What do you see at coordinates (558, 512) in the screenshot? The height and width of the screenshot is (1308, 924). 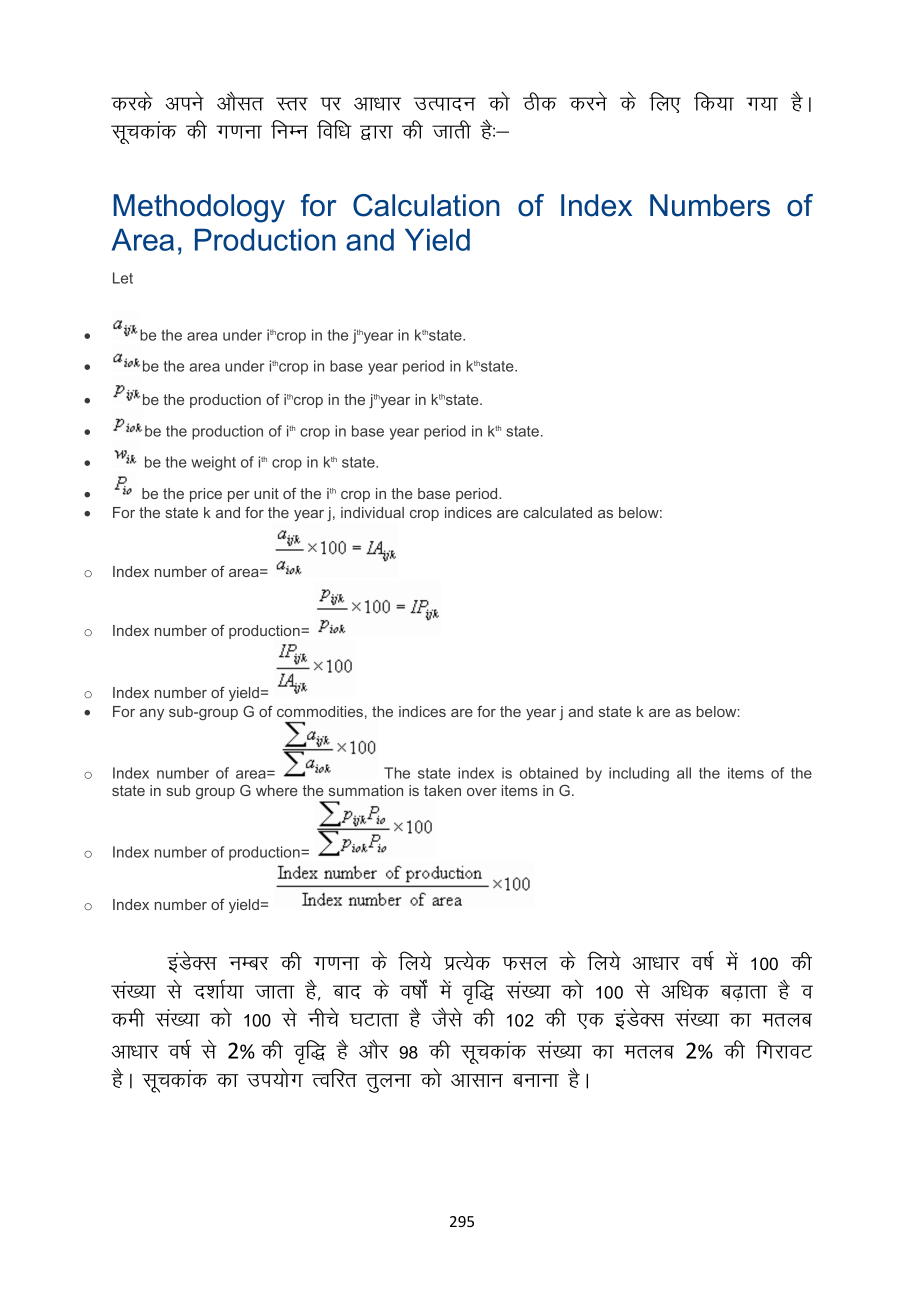 I see `calculated` at bounding box center [558, 512].
